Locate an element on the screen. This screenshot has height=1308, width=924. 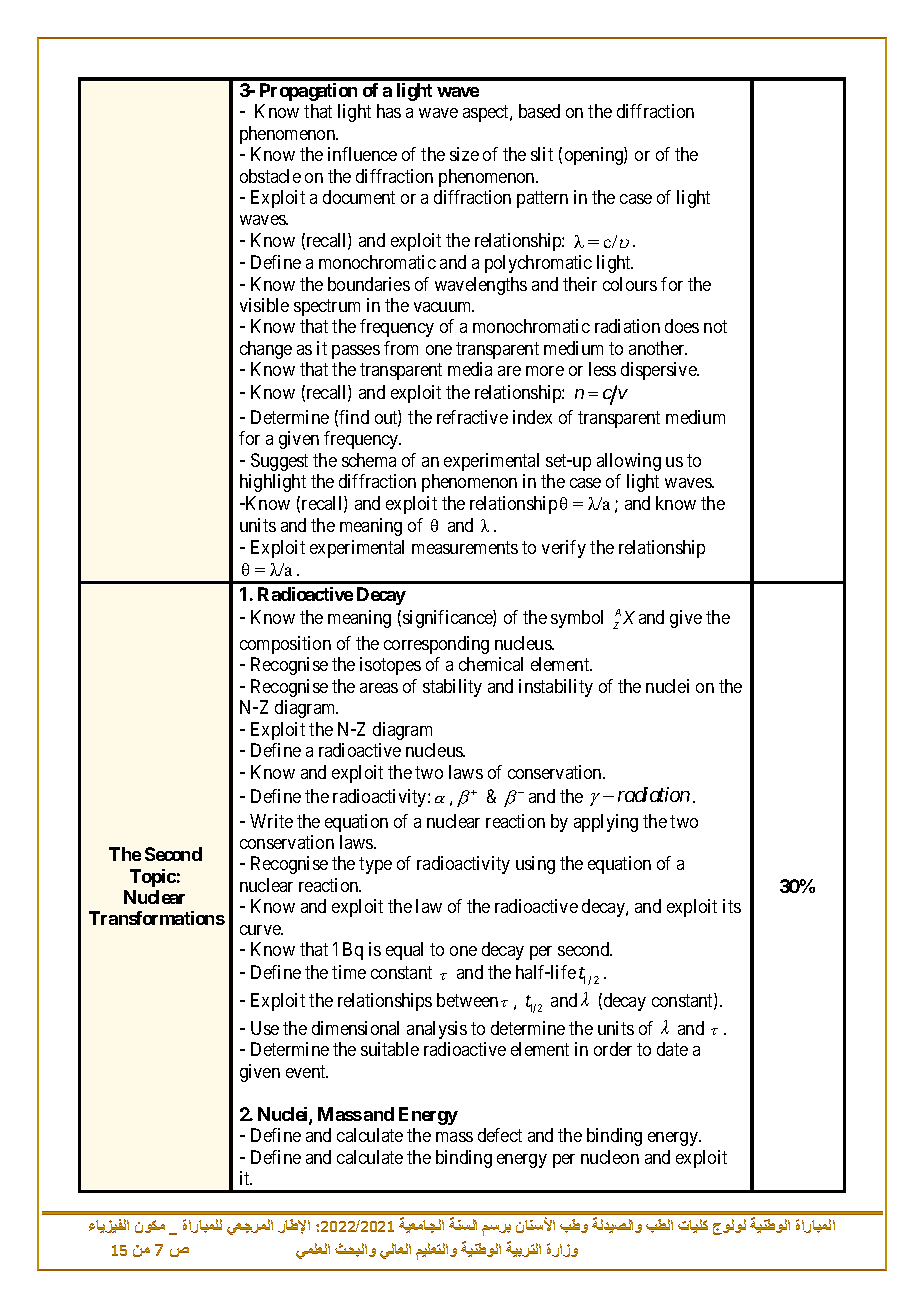
Write is located at coordinates (271, 821).
